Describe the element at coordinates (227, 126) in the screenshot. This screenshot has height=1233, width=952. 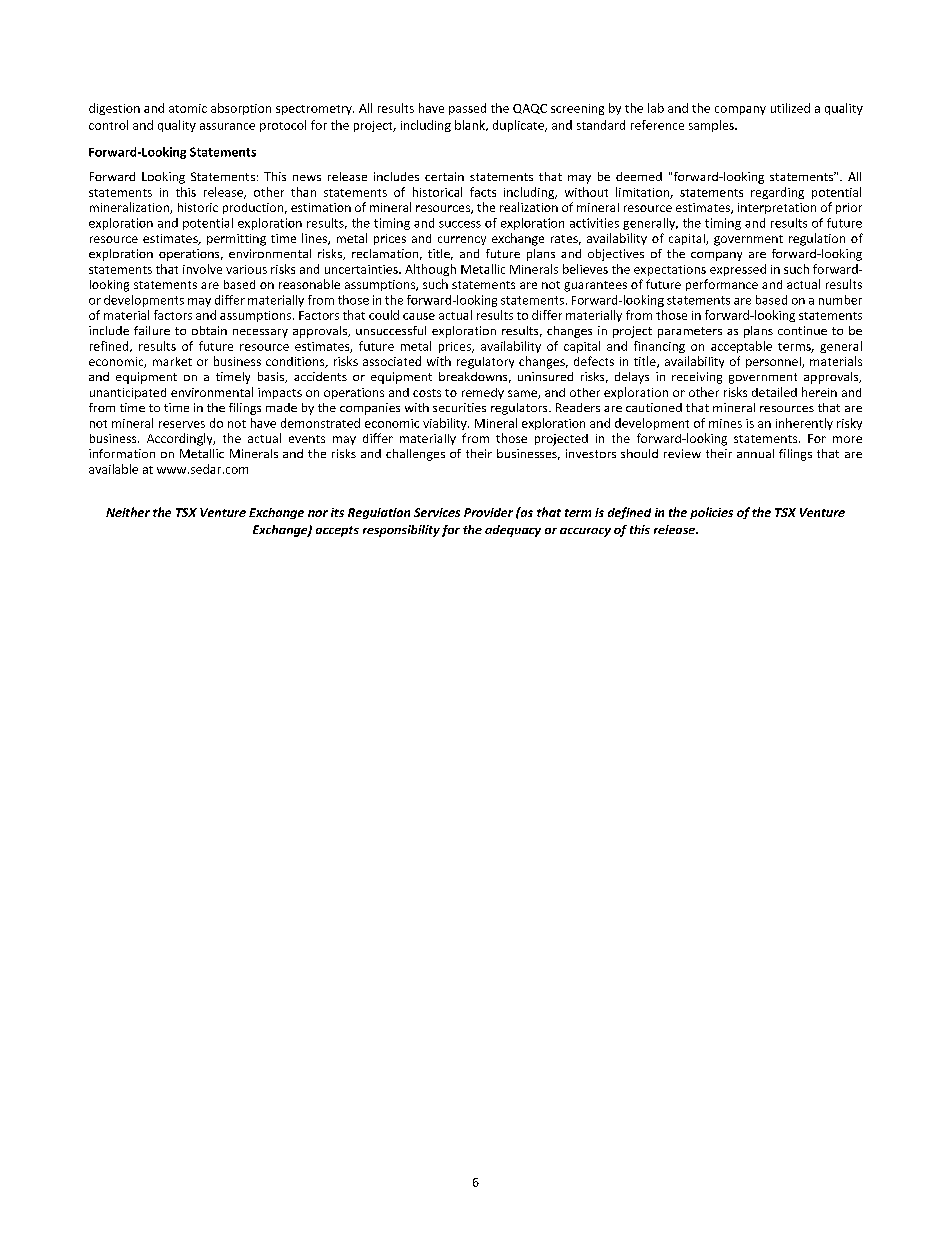
I see `assurance` at that location.
